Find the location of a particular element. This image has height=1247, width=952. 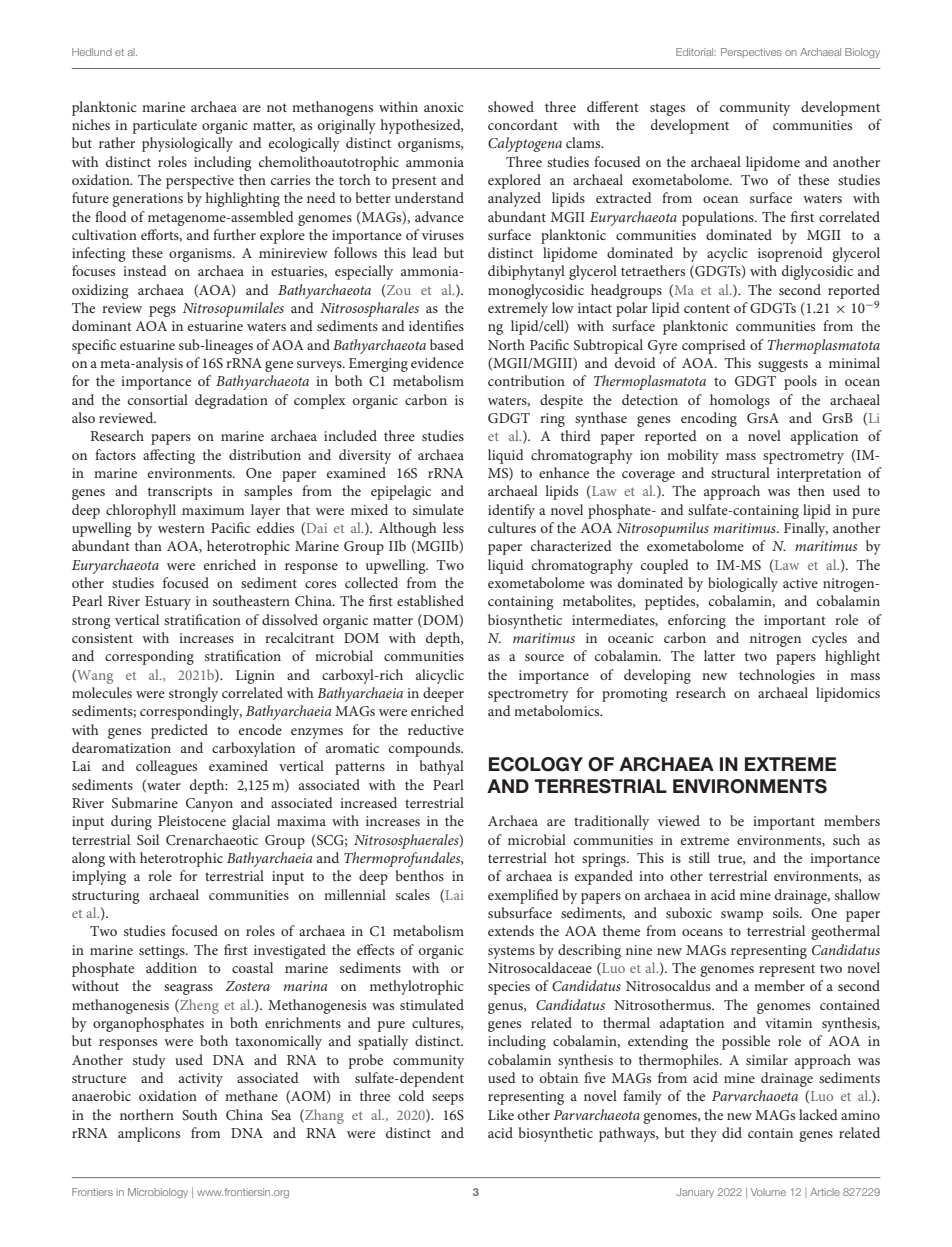

Pleistocene is located at coordinates (192, 820).
